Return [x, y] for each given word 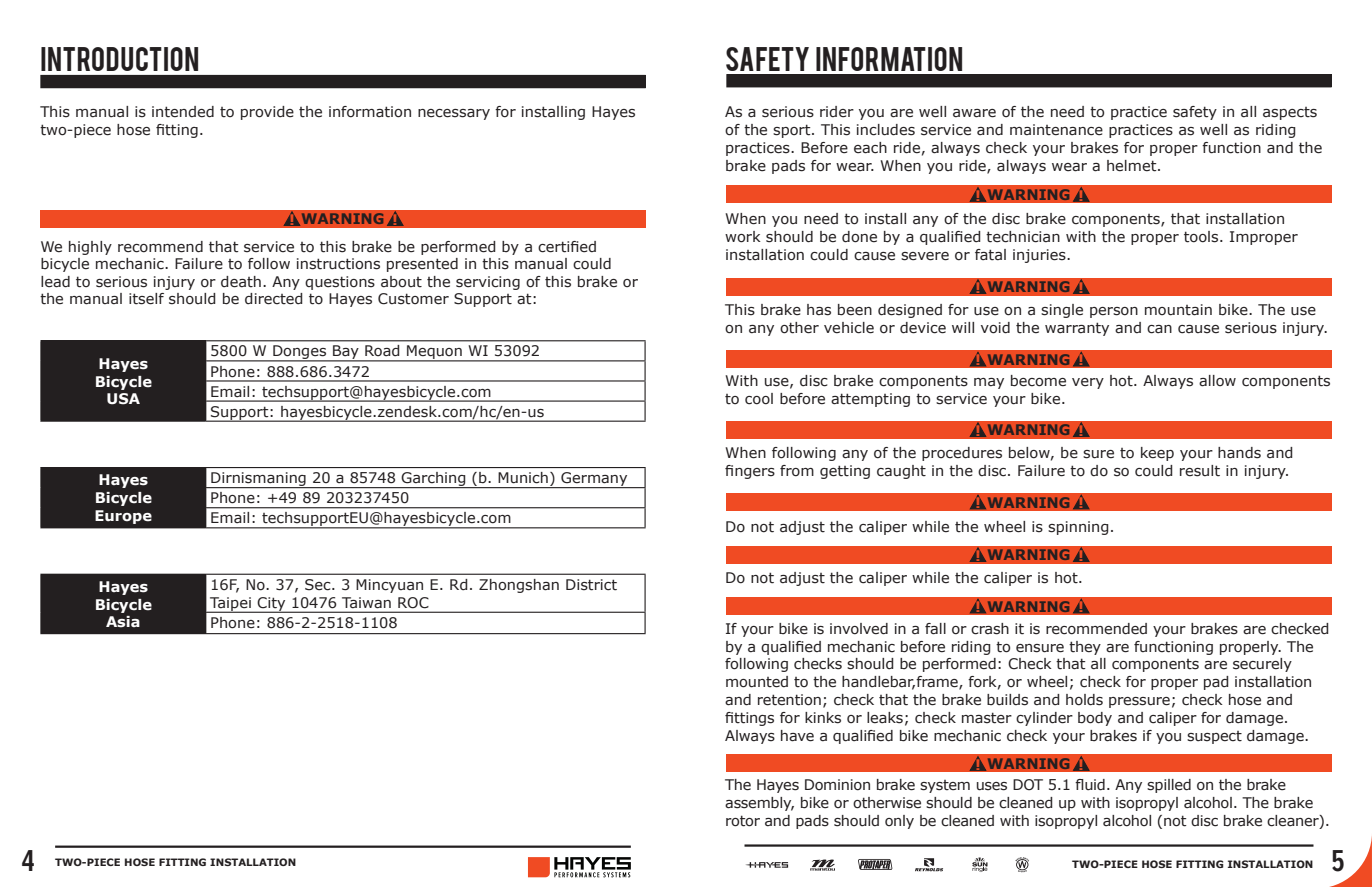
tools [1202, 237]
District [591, 585]
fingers [750, 472]
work [743, 237]
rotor [743, 821]
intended [183, 112]
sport [793, 131]
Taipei [230, 605]
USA [123, 399]
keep [1157, 454]
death [241, 282]
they [1085, 648]
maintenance [1056, 130]
